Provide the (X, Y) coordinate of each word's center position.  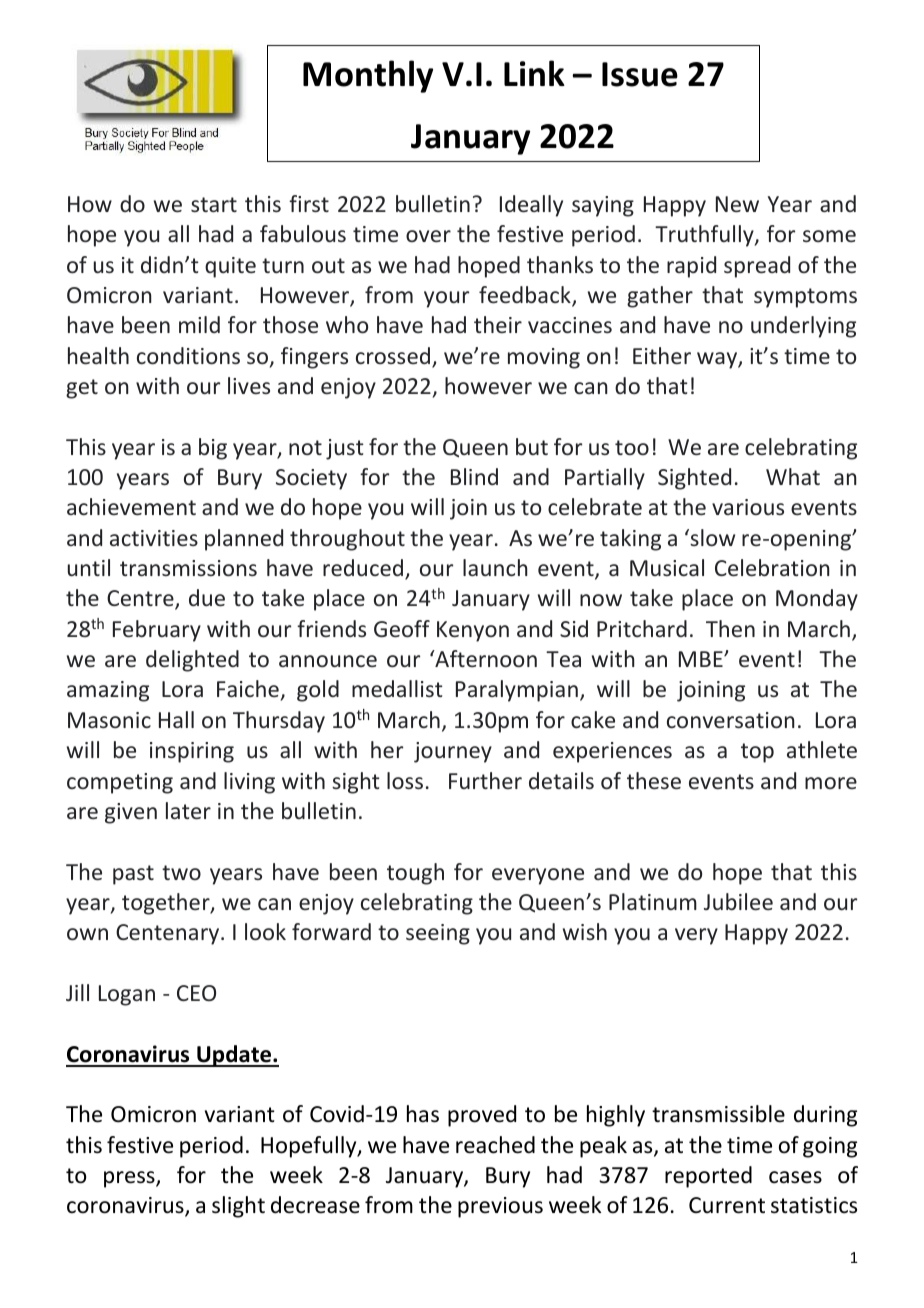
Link (534, 73)
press (130, 1179)
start (214, 204)
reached (495, 1145)
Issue (640, 74)
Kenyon (473, 631)
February (157, 631)
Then (730, 628)
